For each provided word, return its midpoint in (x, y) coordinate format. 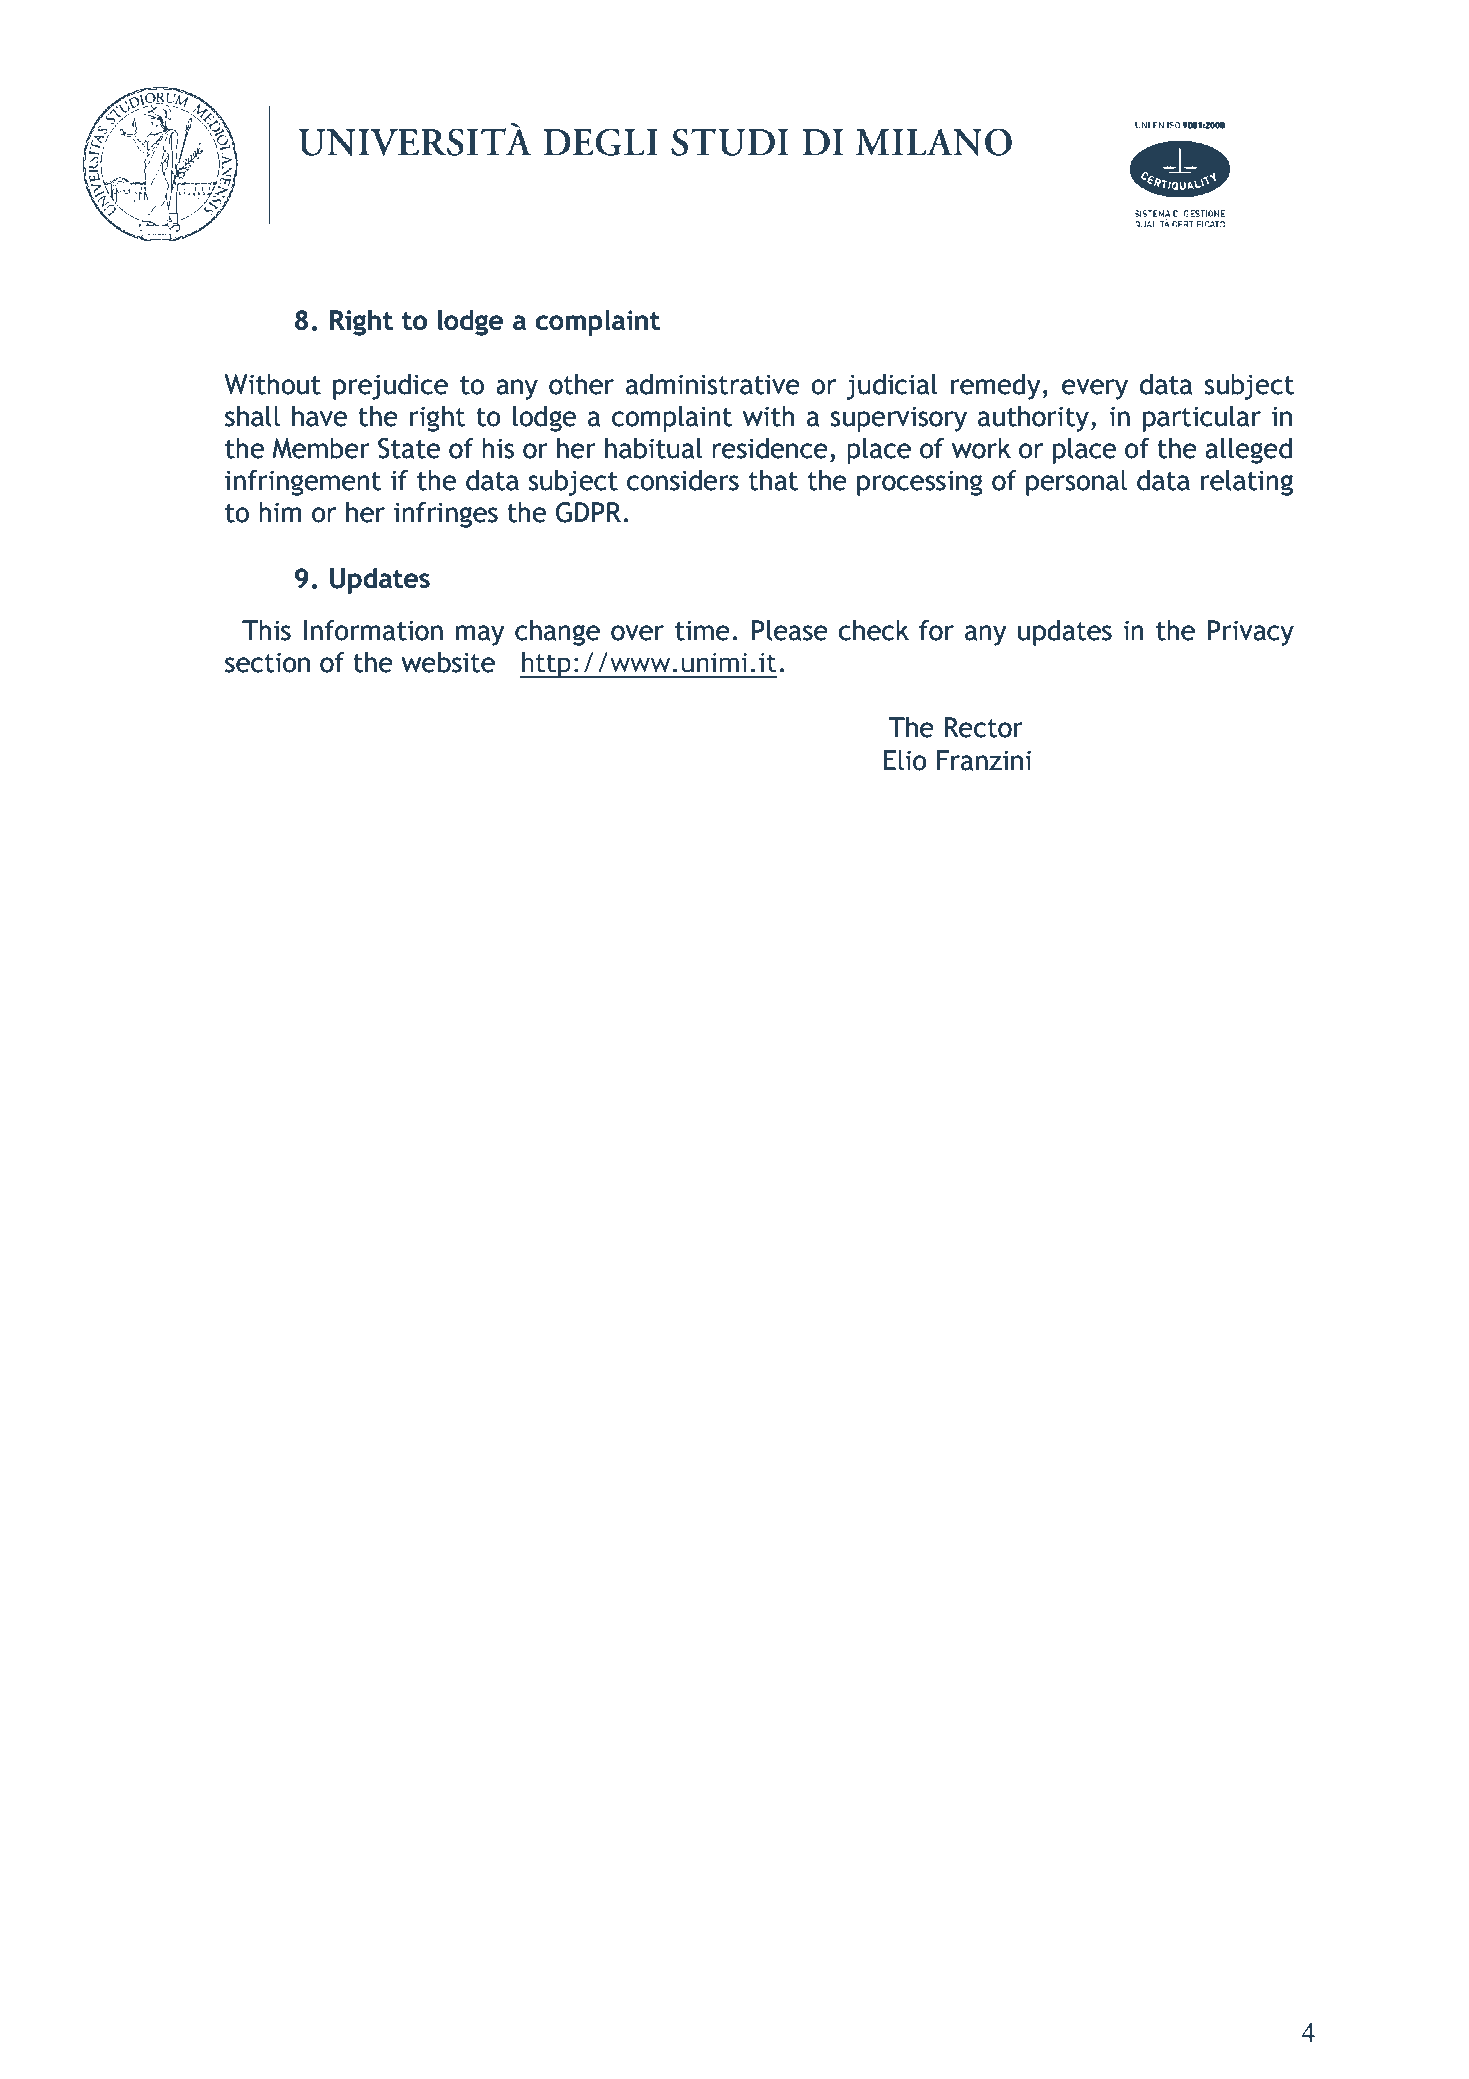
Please (790, 630)
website (448, 662)
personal (1076, 483)
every (1095, 389)
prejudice (390, 387)
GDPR (590, 512)
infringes (446, 515)
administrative (713, 384)
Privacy (1251, 633)
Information (373, 630)
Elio (905, 760)
